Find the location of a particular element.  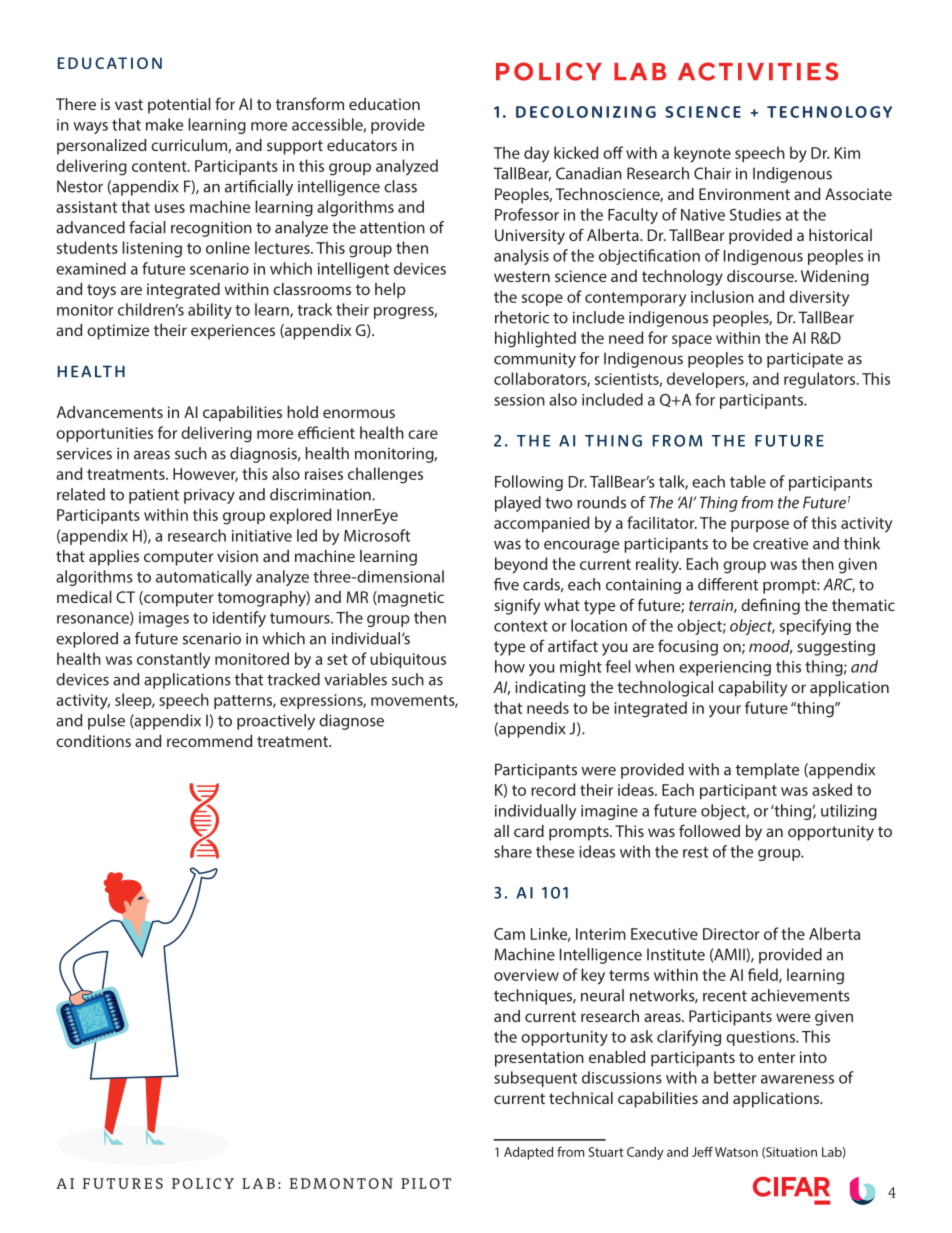

share is located at coordinates (513, 851).
